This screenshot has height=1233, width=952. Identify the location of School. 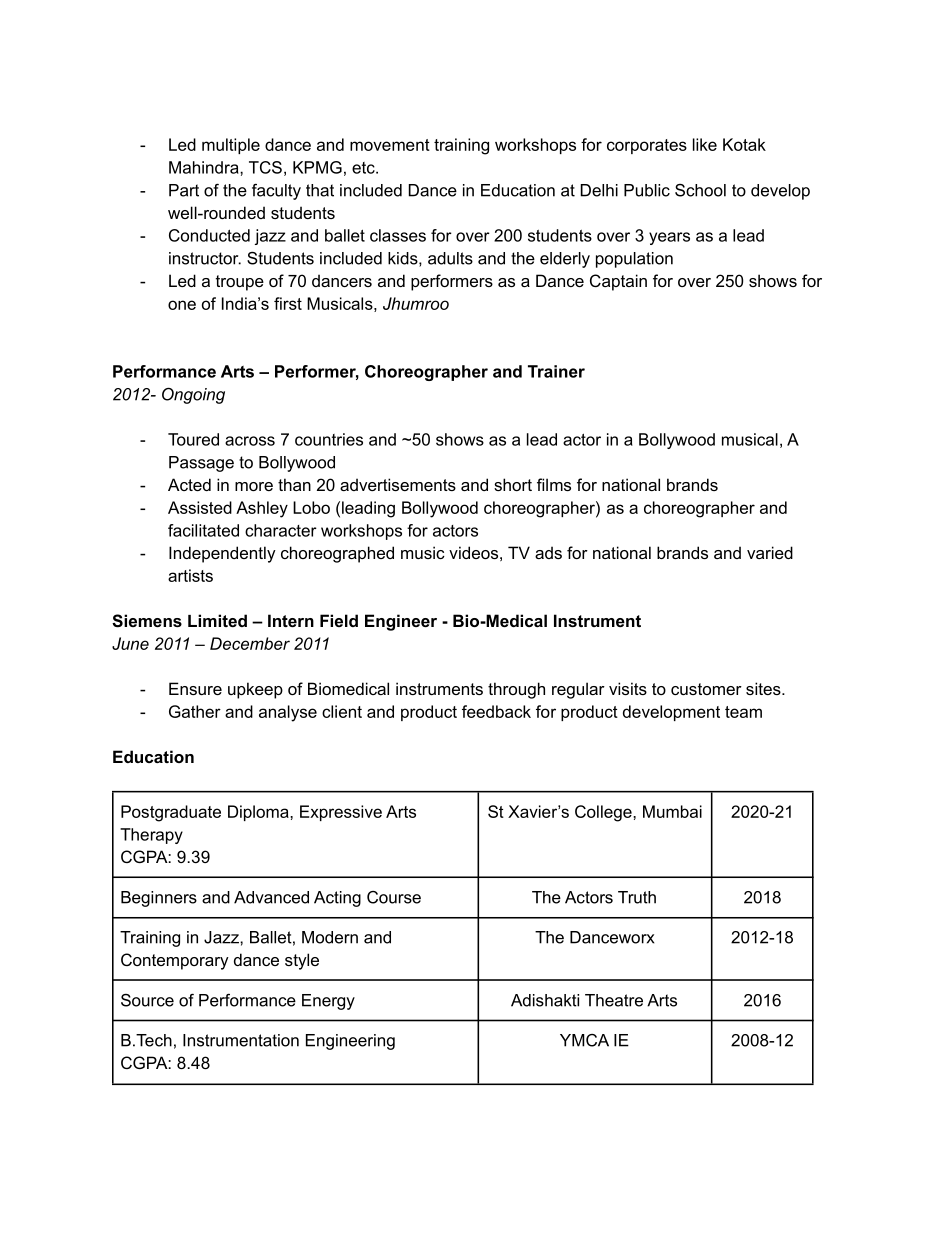
(700, 190).
